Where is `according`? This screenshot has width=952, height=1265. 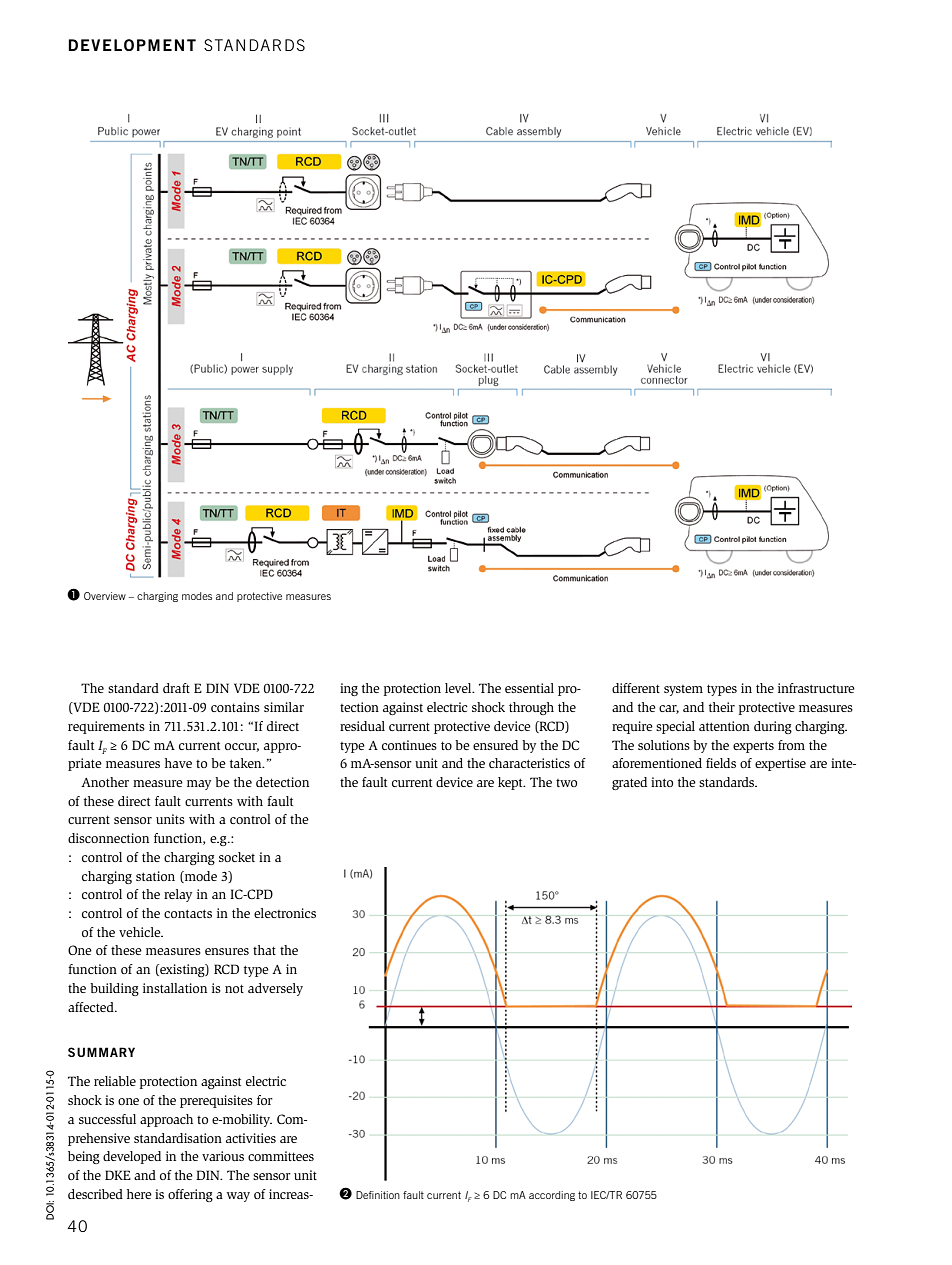 according is located at coordinates (552, 1196).
